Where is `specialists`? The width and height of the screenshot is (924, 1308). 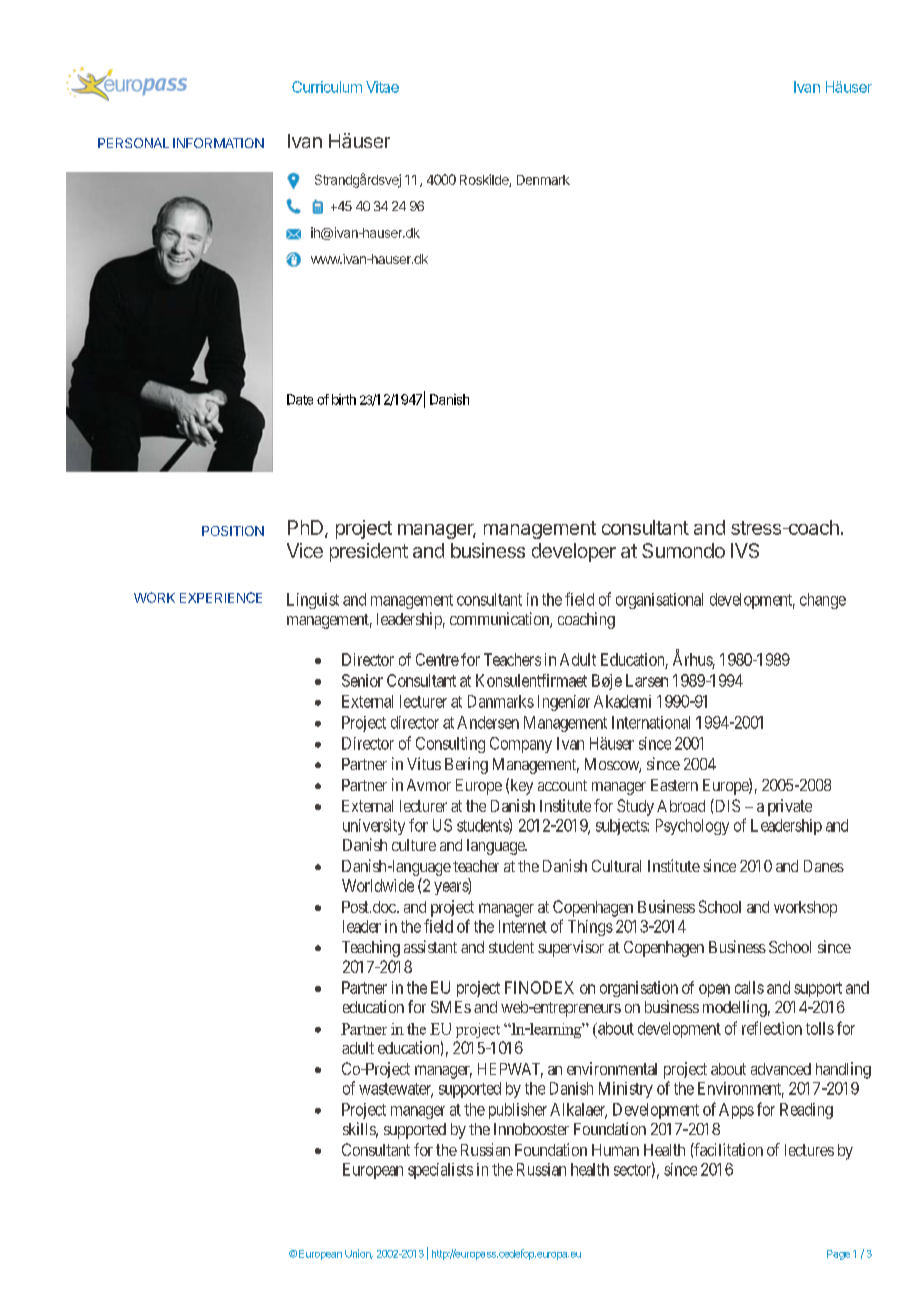 specialists is located at coordinates (440, 1171).
